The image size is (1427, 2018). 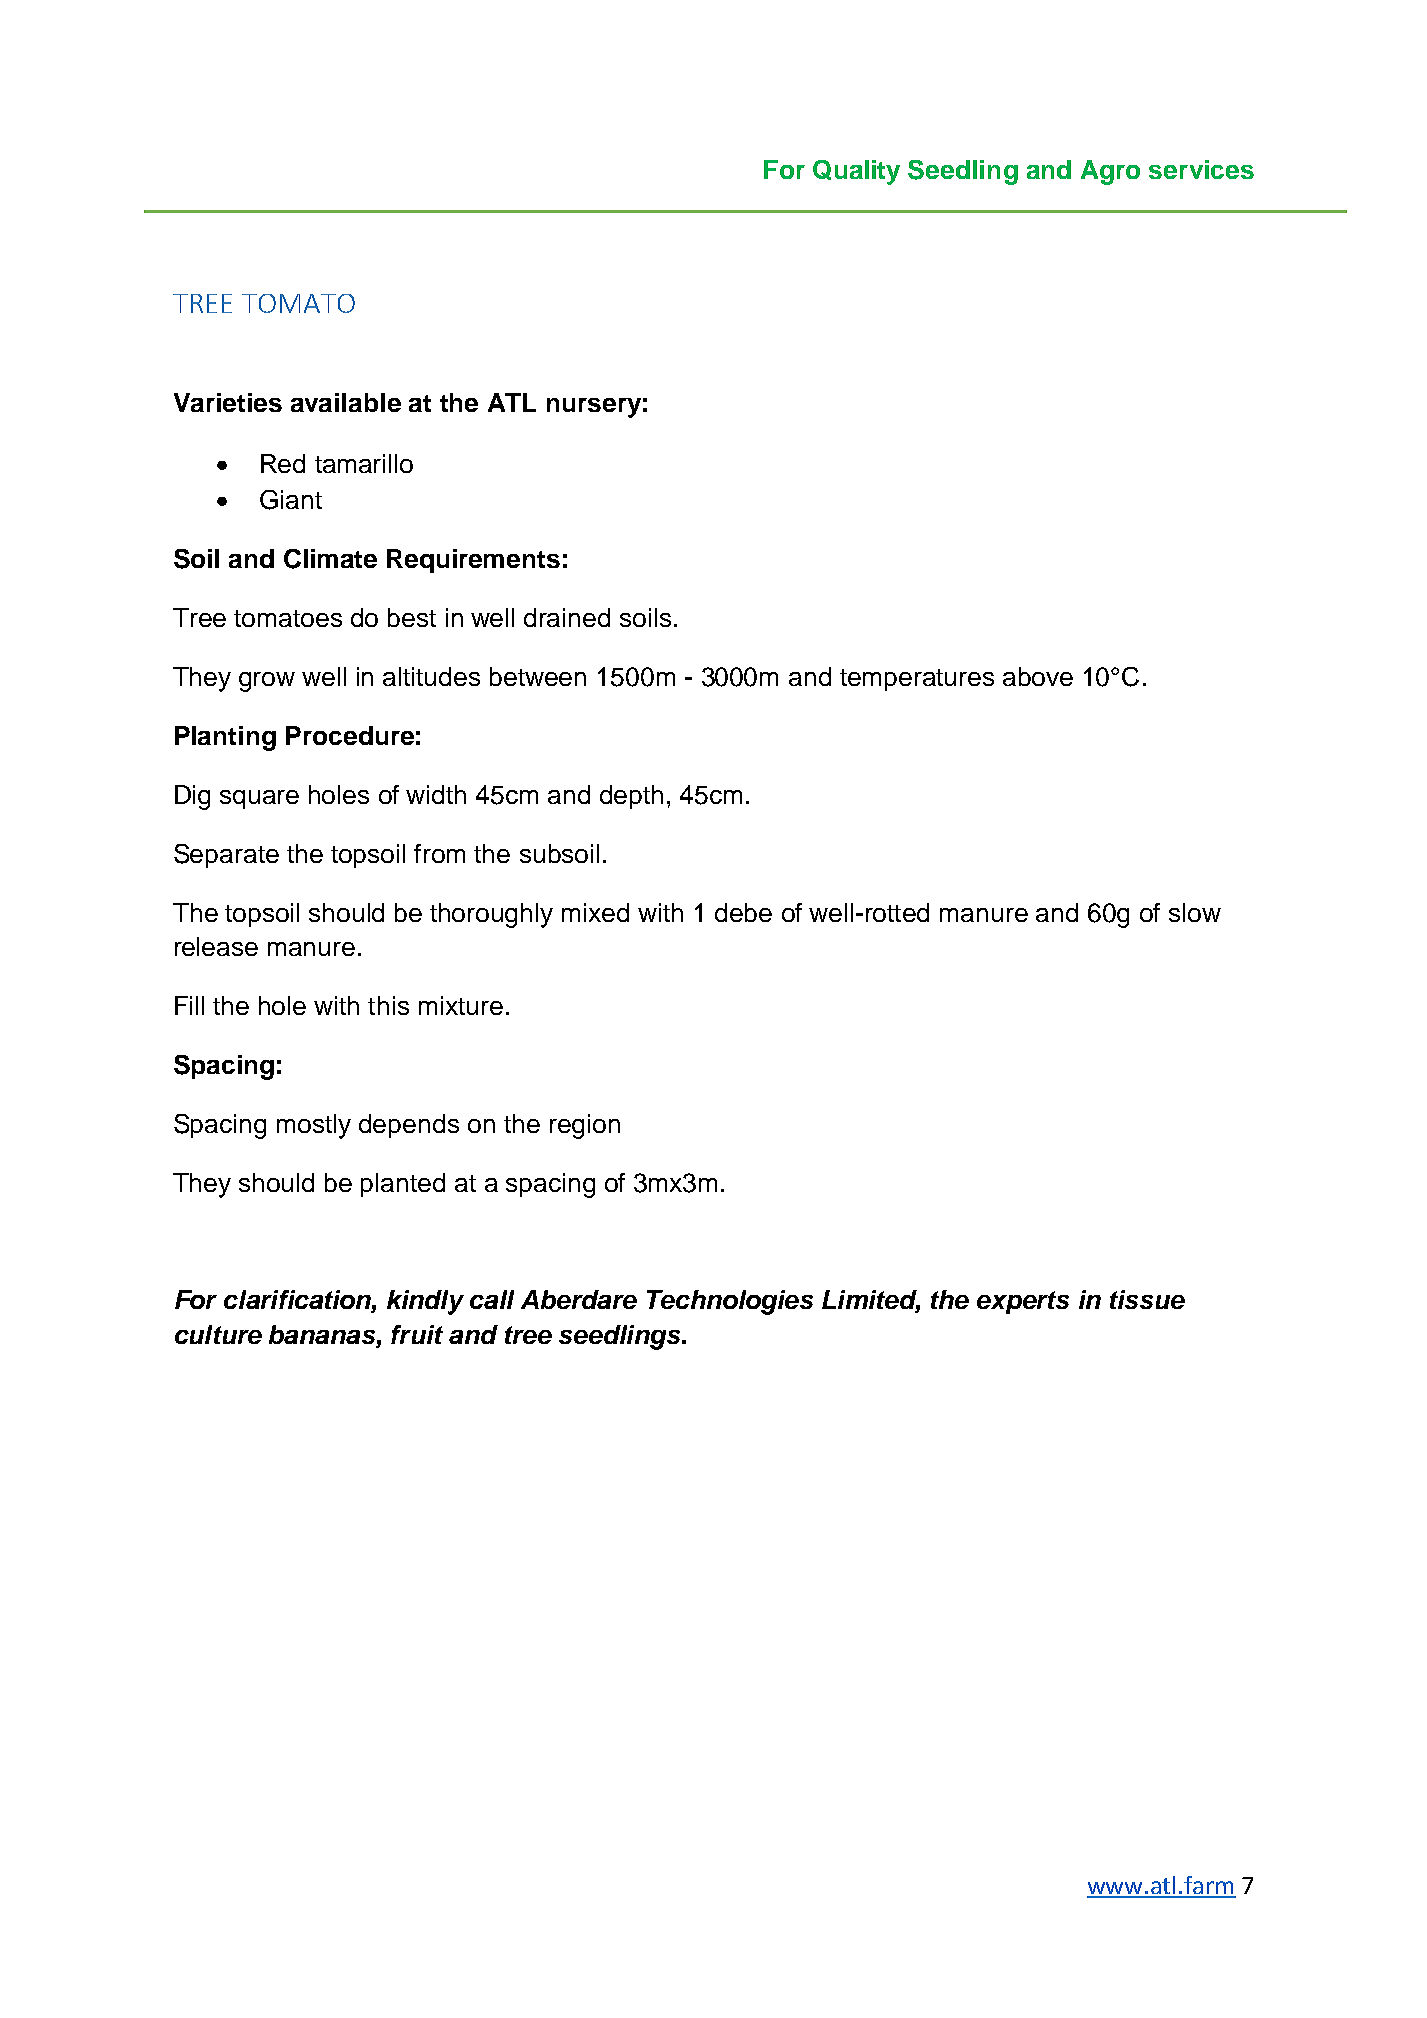 I want to click on above, so click(x=1038, y=676).
